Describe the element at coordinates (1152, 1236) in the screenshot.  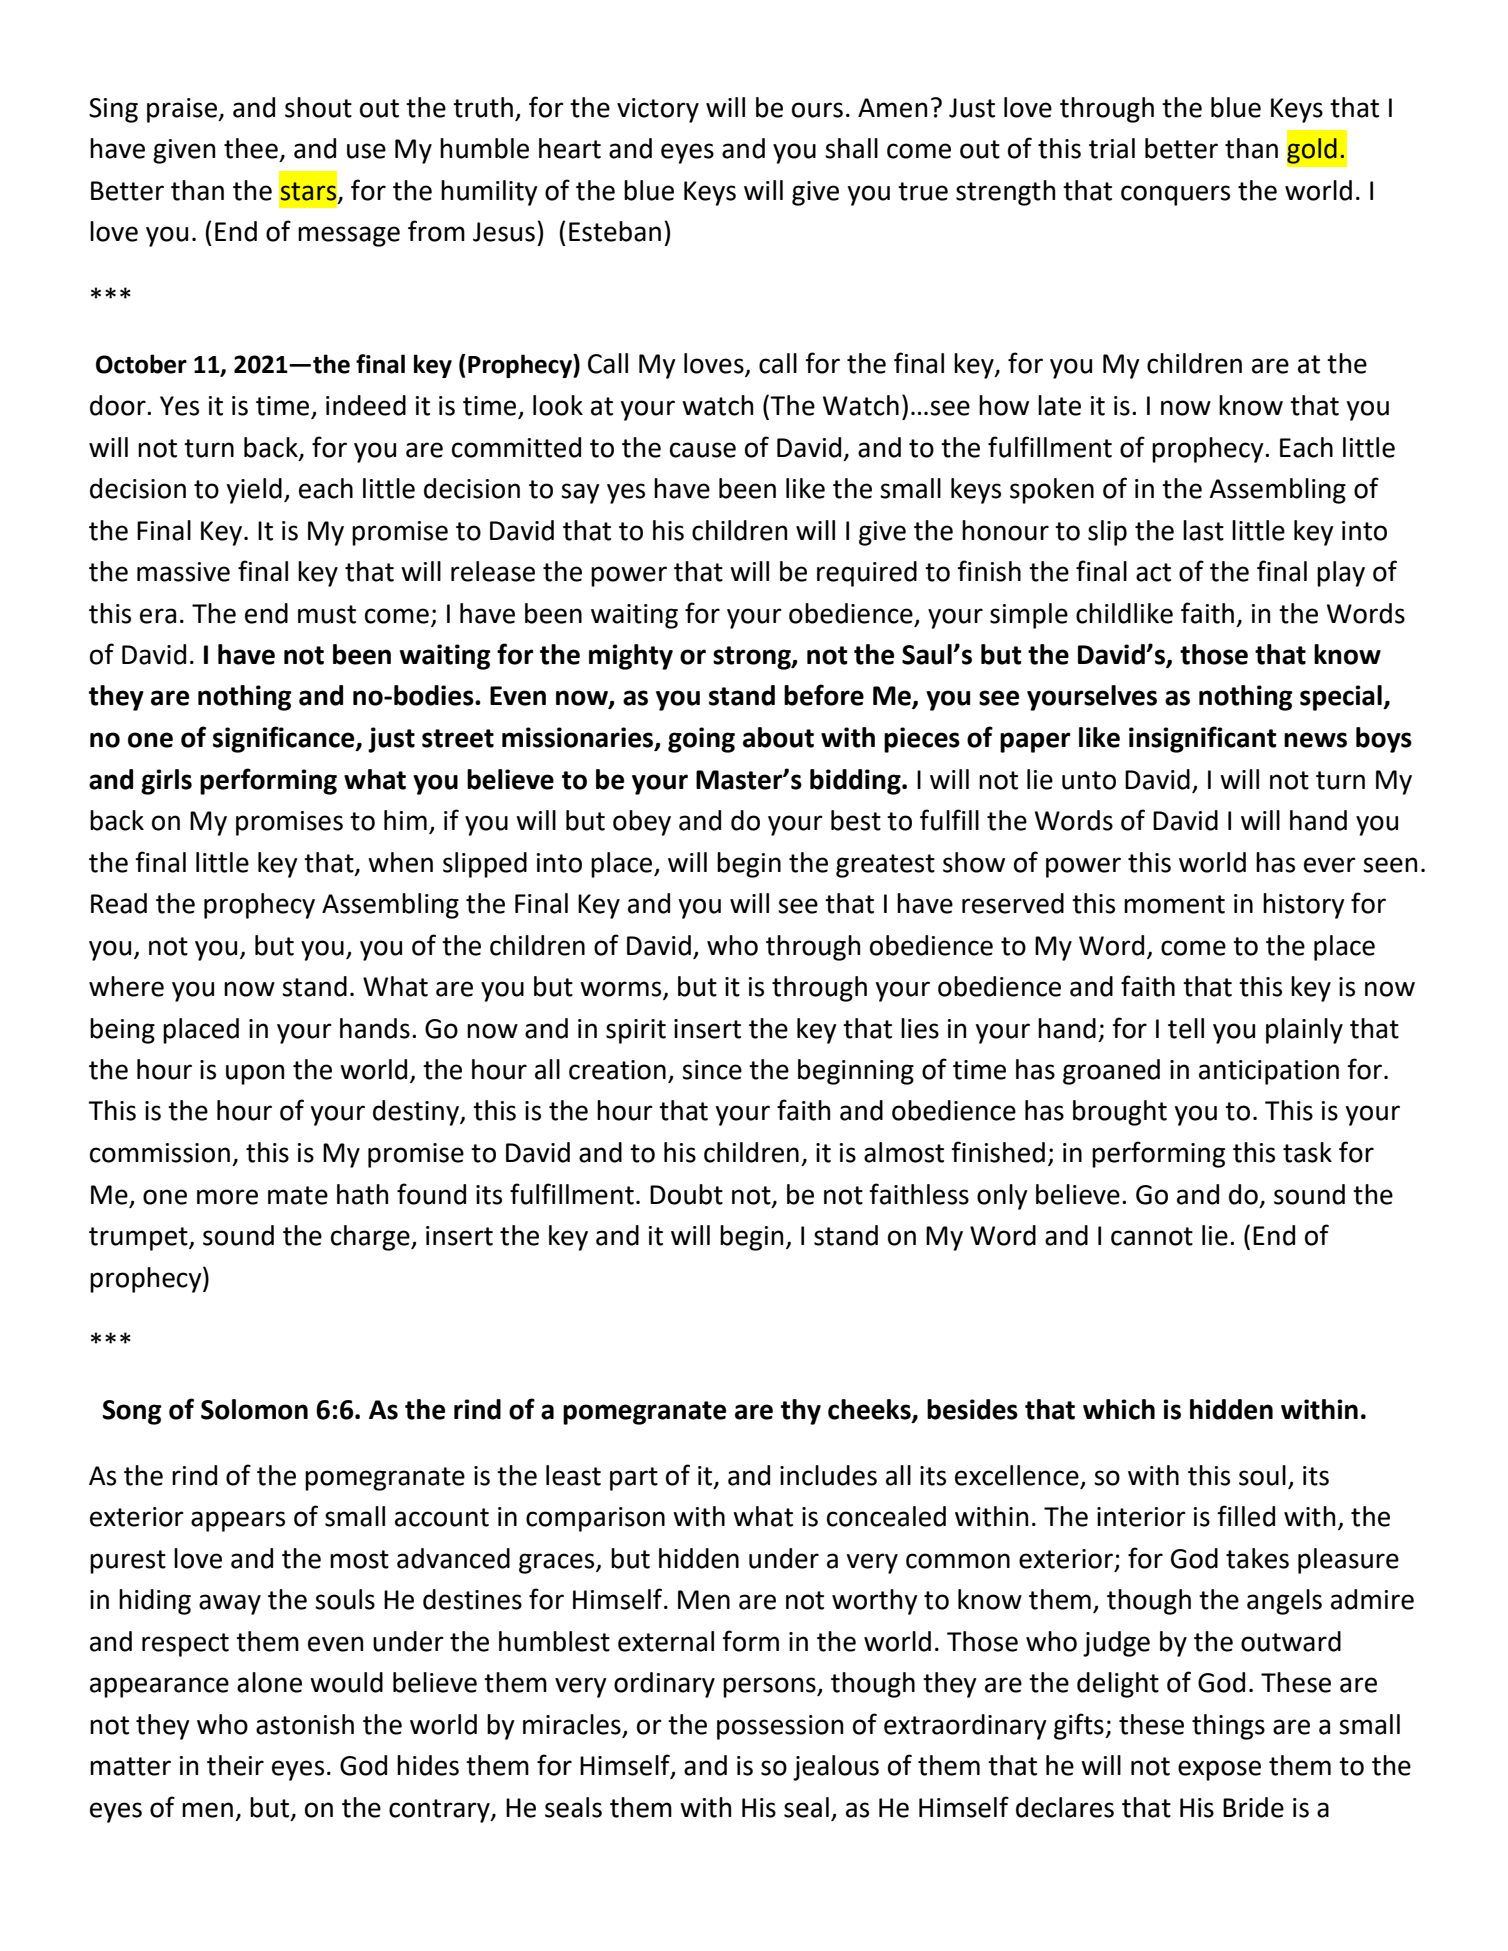
I see `cannot` at that location.
